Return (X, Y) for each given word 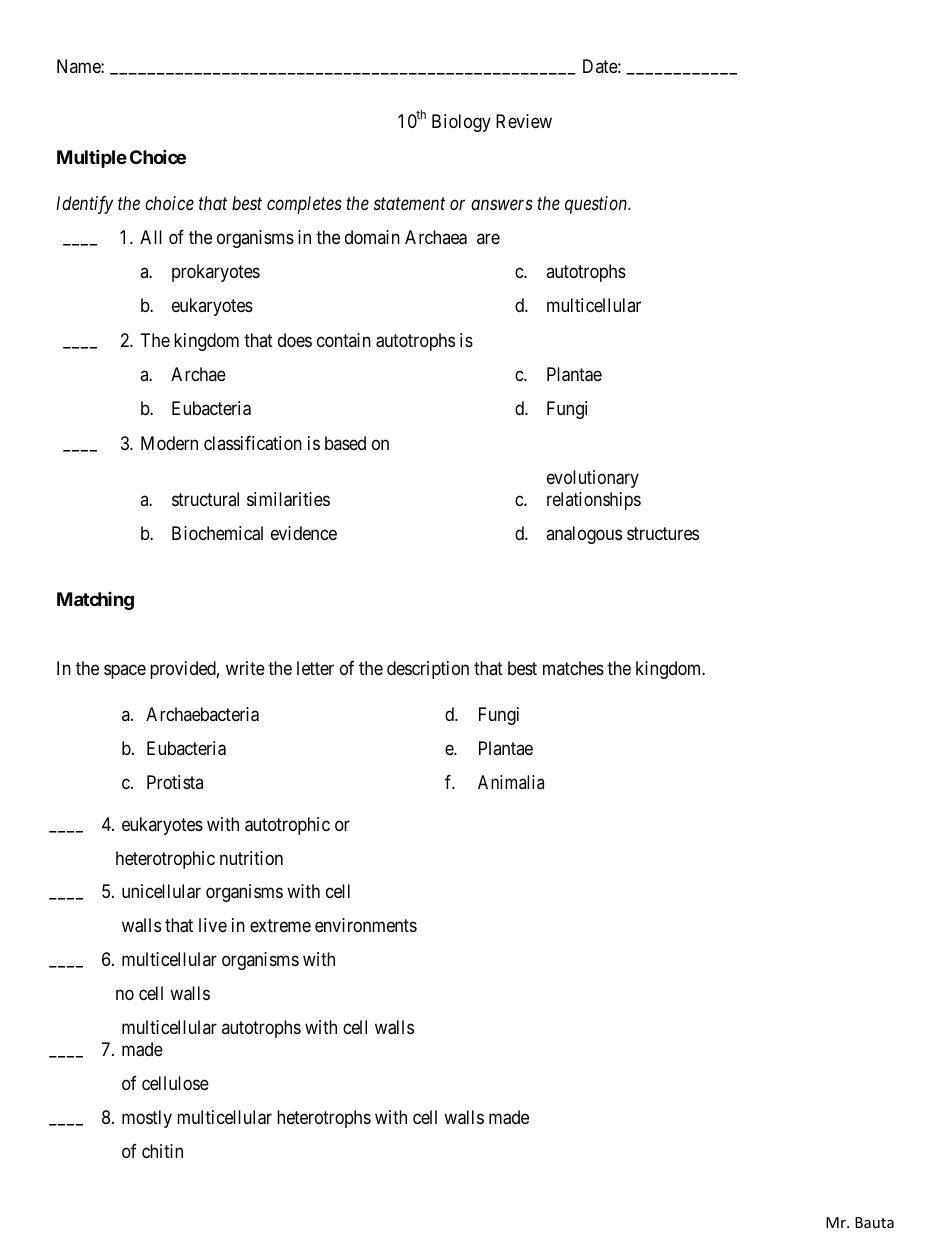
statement (409, 204)
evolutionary (593, 479)
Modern (169, 443)
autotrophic (287, 826)
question (597, 205)
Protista (175, 782)
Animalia (511, 782)
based (345, 443)
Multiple (92, 158)
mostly (147, 1119)
